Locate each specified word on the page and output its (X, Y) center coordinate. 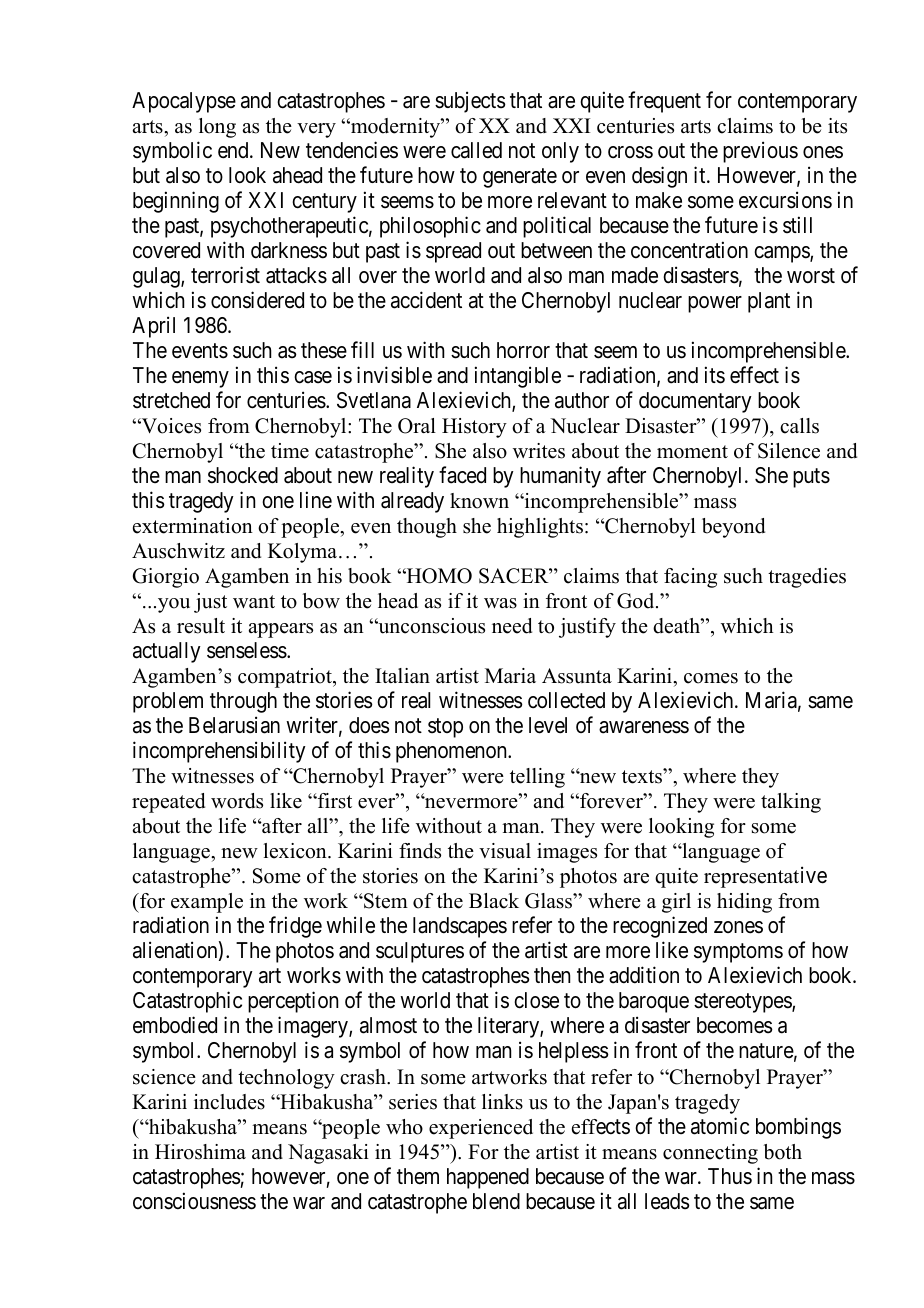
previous (760, 152)
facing (690, 578)
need (512, 626)
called (476, 150)
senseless (247, 650)
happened (488, 1178)
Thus (730, 1176)
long (217, 128)
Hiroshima (200, 1152)
